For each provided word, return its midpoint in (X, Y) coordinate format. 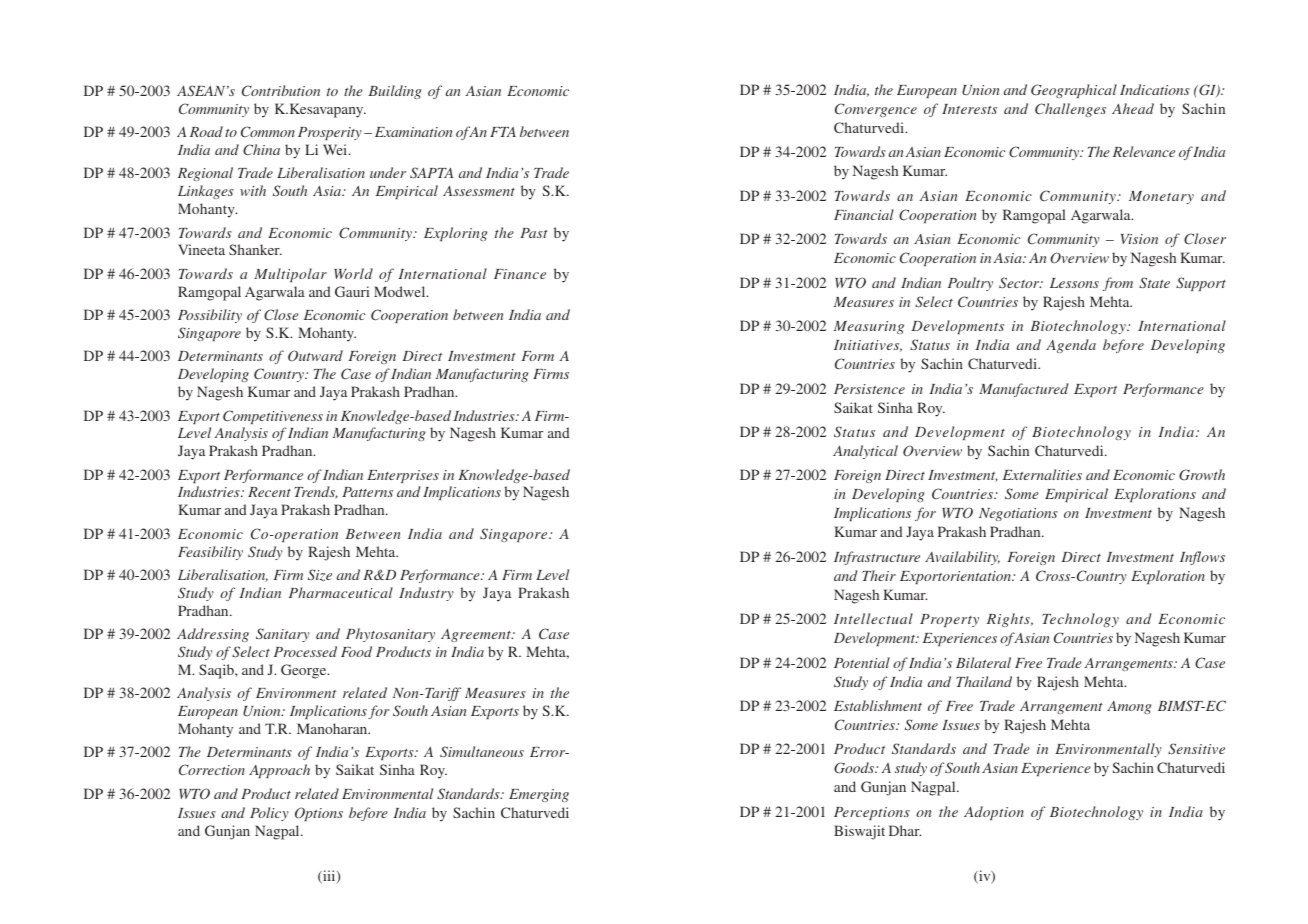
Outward (315, 356)
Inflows (1202, 558)
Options (319, 814)
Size (320, 575)
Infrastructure (877, 558)
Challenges (1070, 110)
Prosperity (330, 133)
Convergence (876, 110)
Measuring (869, 327)
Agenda (1071, 346)
